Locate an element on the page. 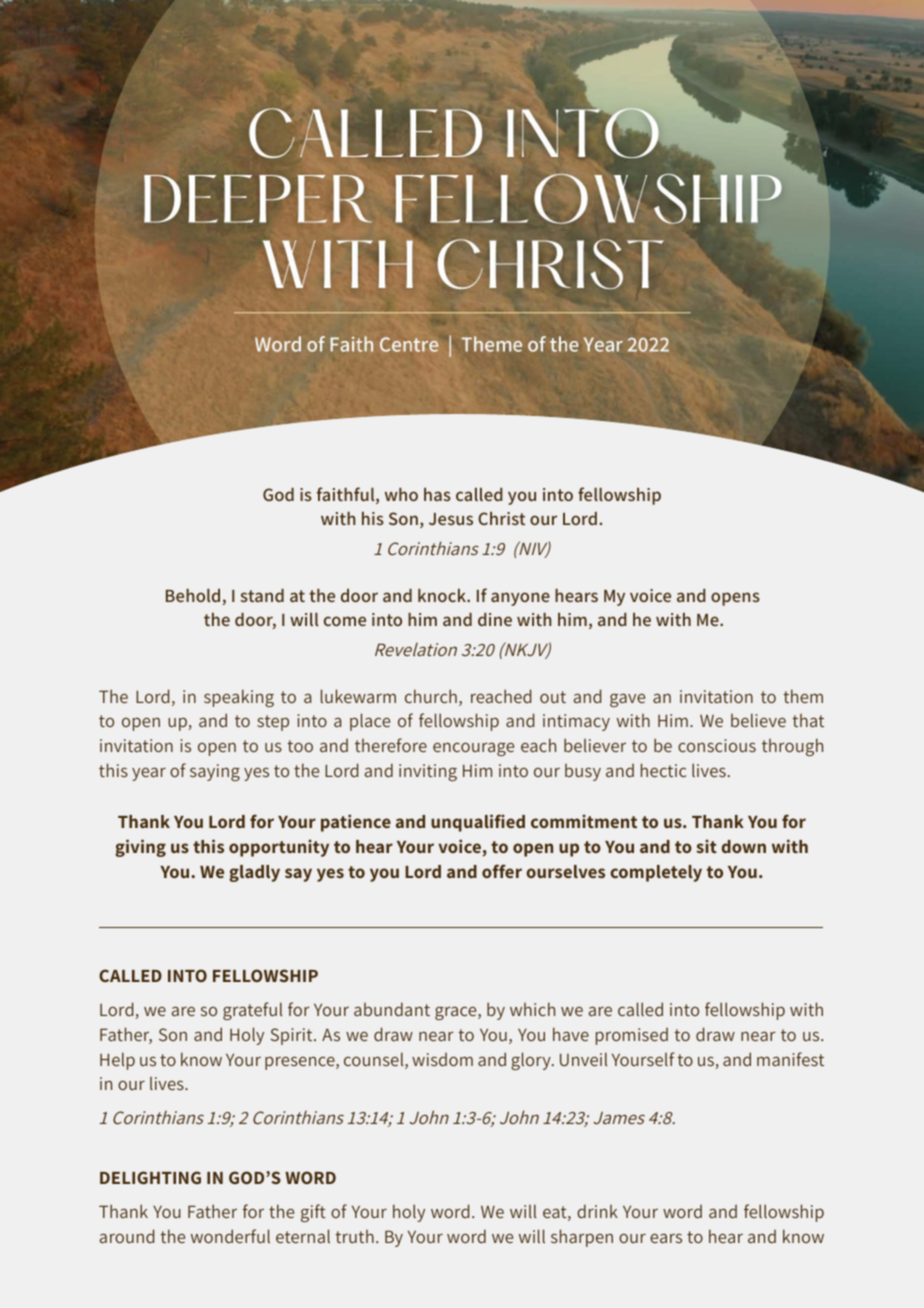  offer is located at coordinates (502, 871).
